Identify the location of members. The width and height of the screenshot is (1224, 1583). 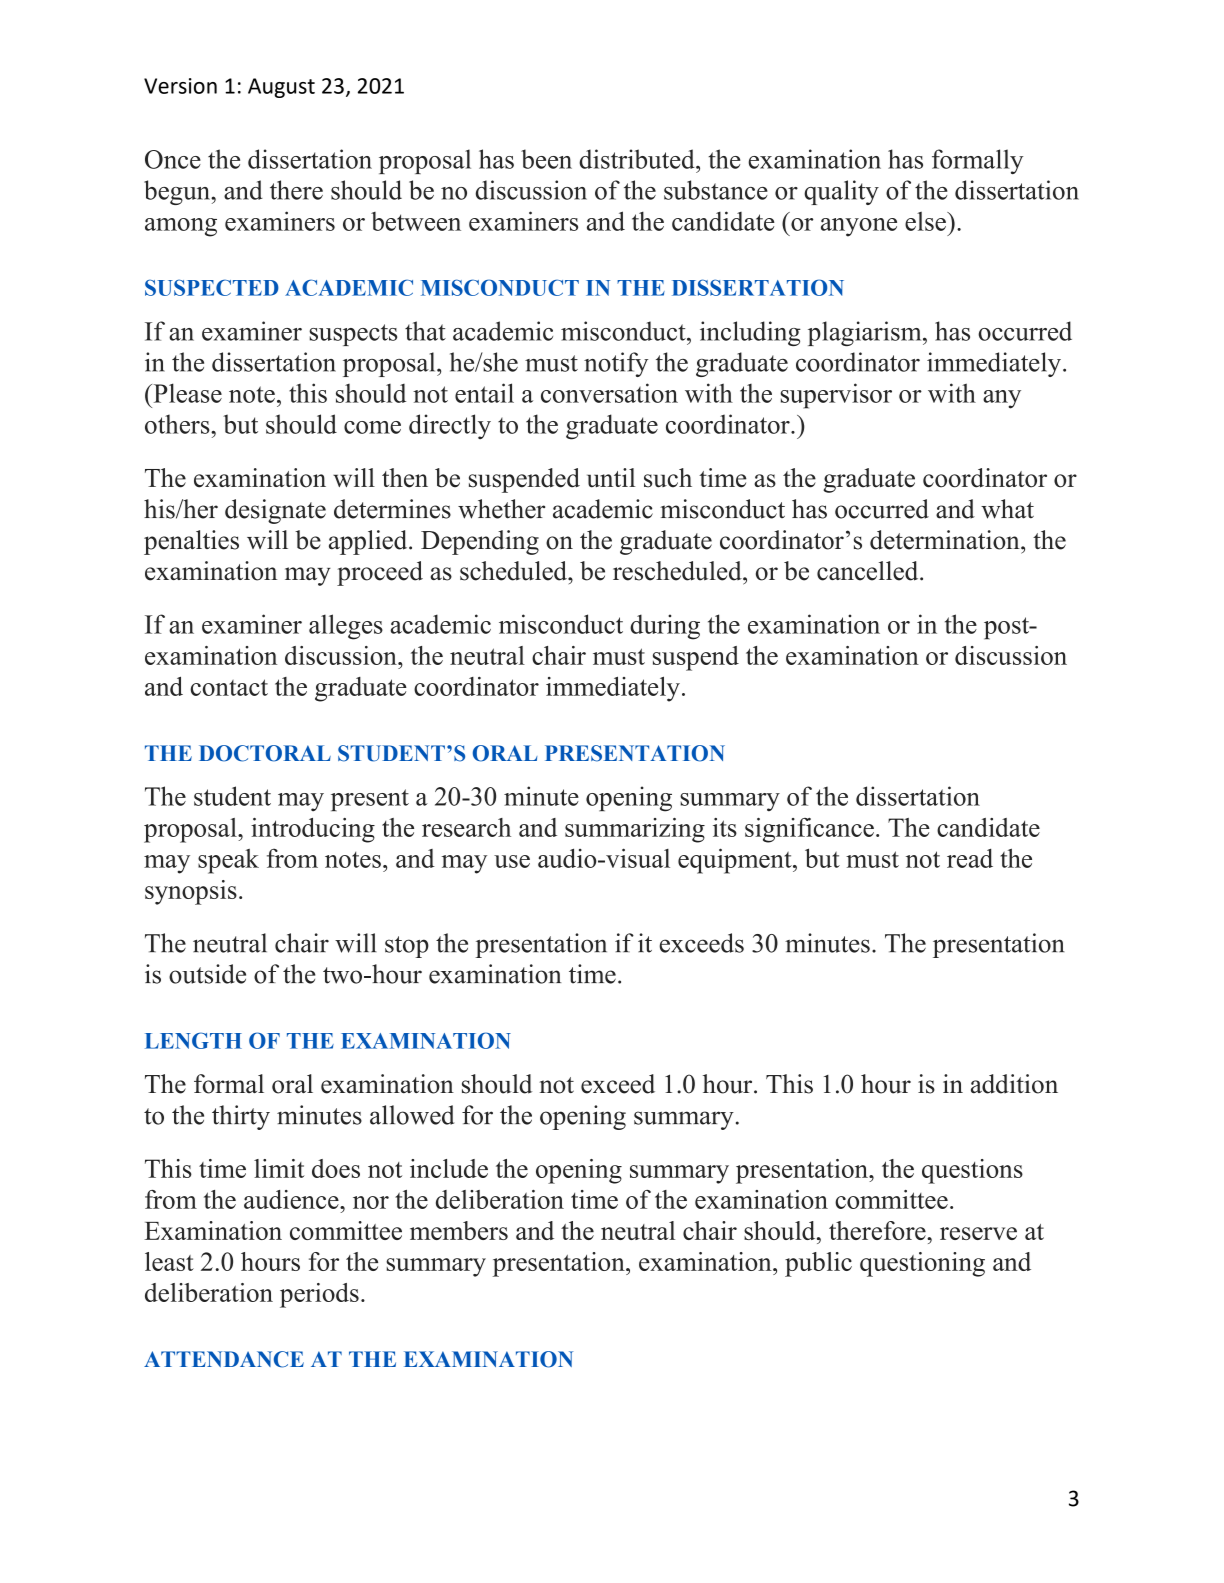
(459, 1230).
